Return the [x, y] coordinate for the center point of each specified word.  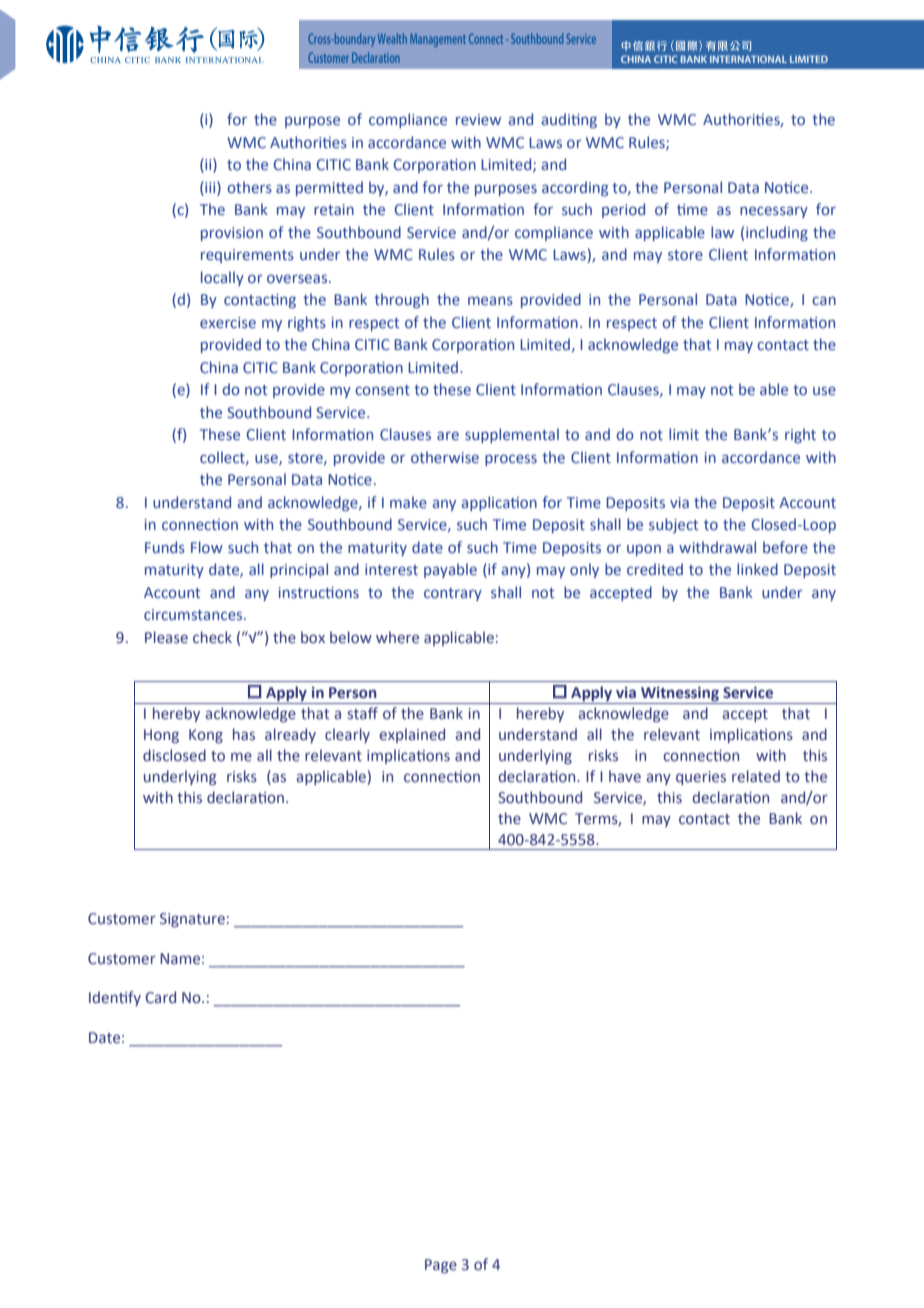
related [756, 776]
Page [441, 1266]
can [824, 300]
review [478, 119]
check [212, 637]
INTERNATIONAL [748, 59]
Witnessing [680, 694]
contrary [453, 594]
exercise [228, 322]
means [490, 300]
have [625, 776]
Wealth [392, 38]
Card [160, 997]
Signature [192, 920]
